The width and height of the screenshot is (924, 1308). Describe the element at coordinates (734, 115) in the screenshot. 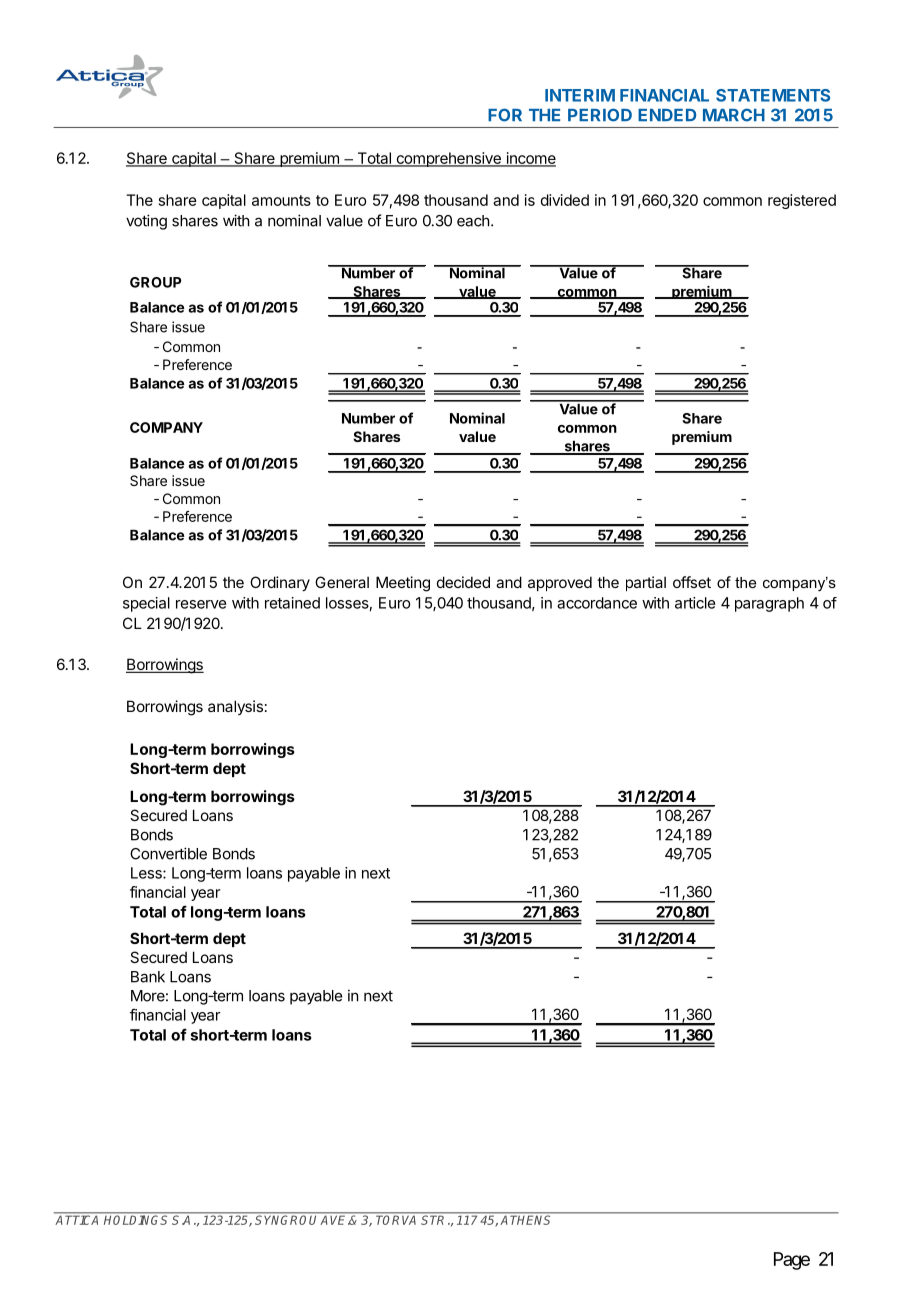

I see `MARCH` at that location.
